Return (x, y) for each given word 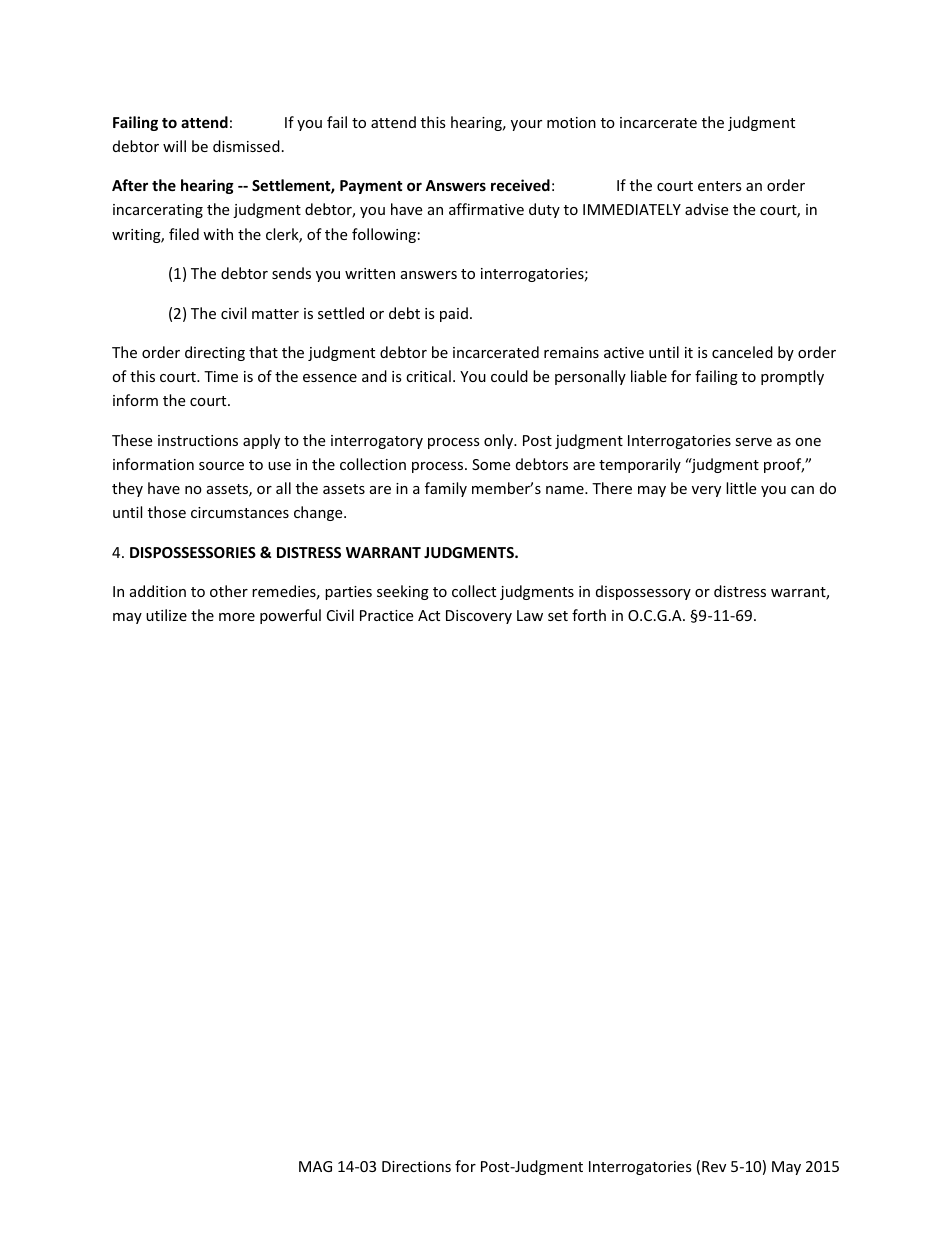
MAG (315, 1166)
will (174, 146)
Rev (714, 1166)
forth (589, 615)
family (446, 489)
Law (530, 615)
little (741, 488)
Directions (416, 1166)
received (520, 185)
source (221, 466)
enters (720, 186)
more (237, 617)
